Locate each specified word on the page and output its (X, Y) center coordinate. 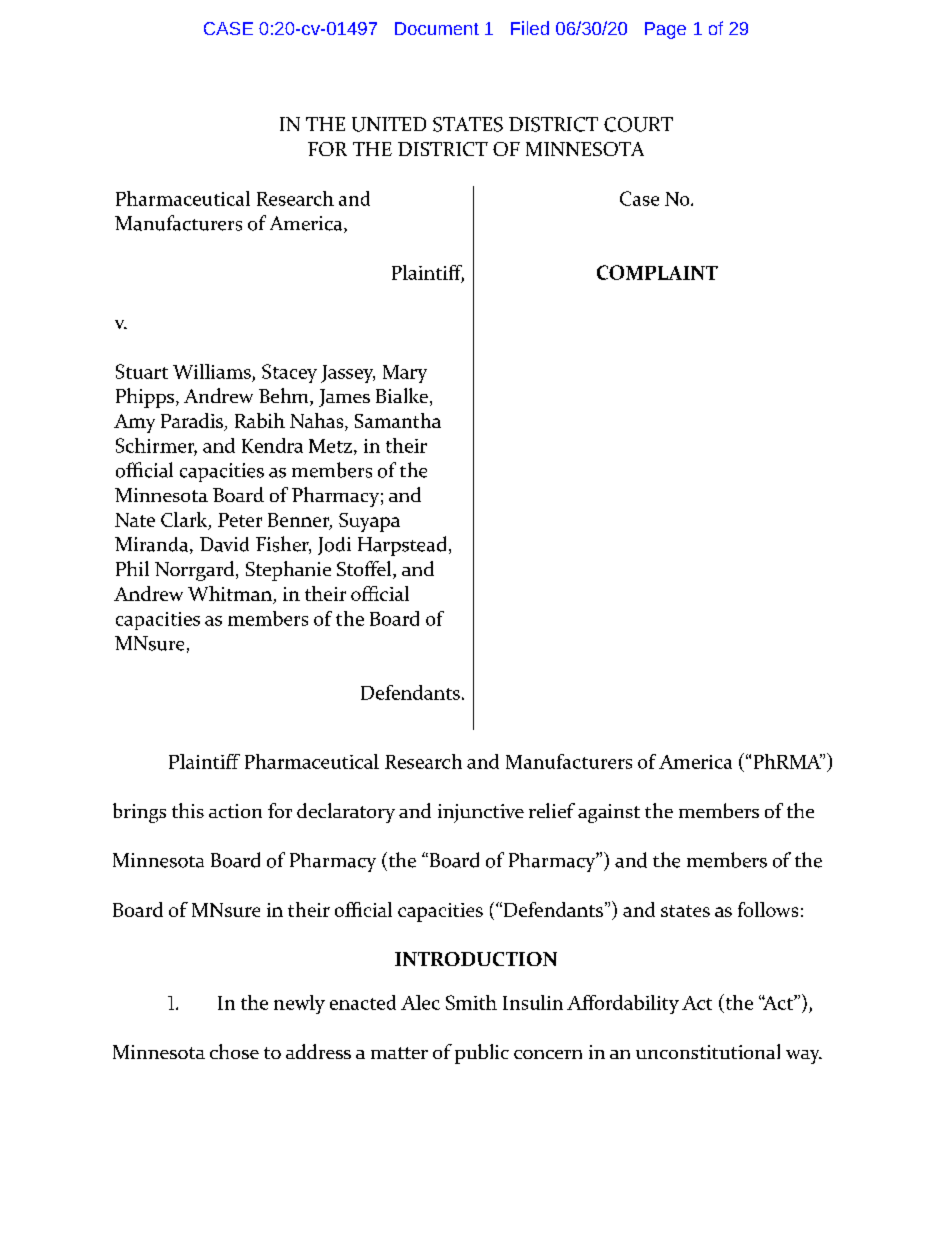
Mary (405, 374)
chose (234, 1051)
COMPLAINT (657, 272)
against (609, 813)
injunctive (481, 813)
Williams (212, 371)
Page (665, 30)
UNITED (389, 124)
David (224, 544)
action (235, 811)
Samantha (398, 420)
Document (437, 28)
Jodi (334, 546)
